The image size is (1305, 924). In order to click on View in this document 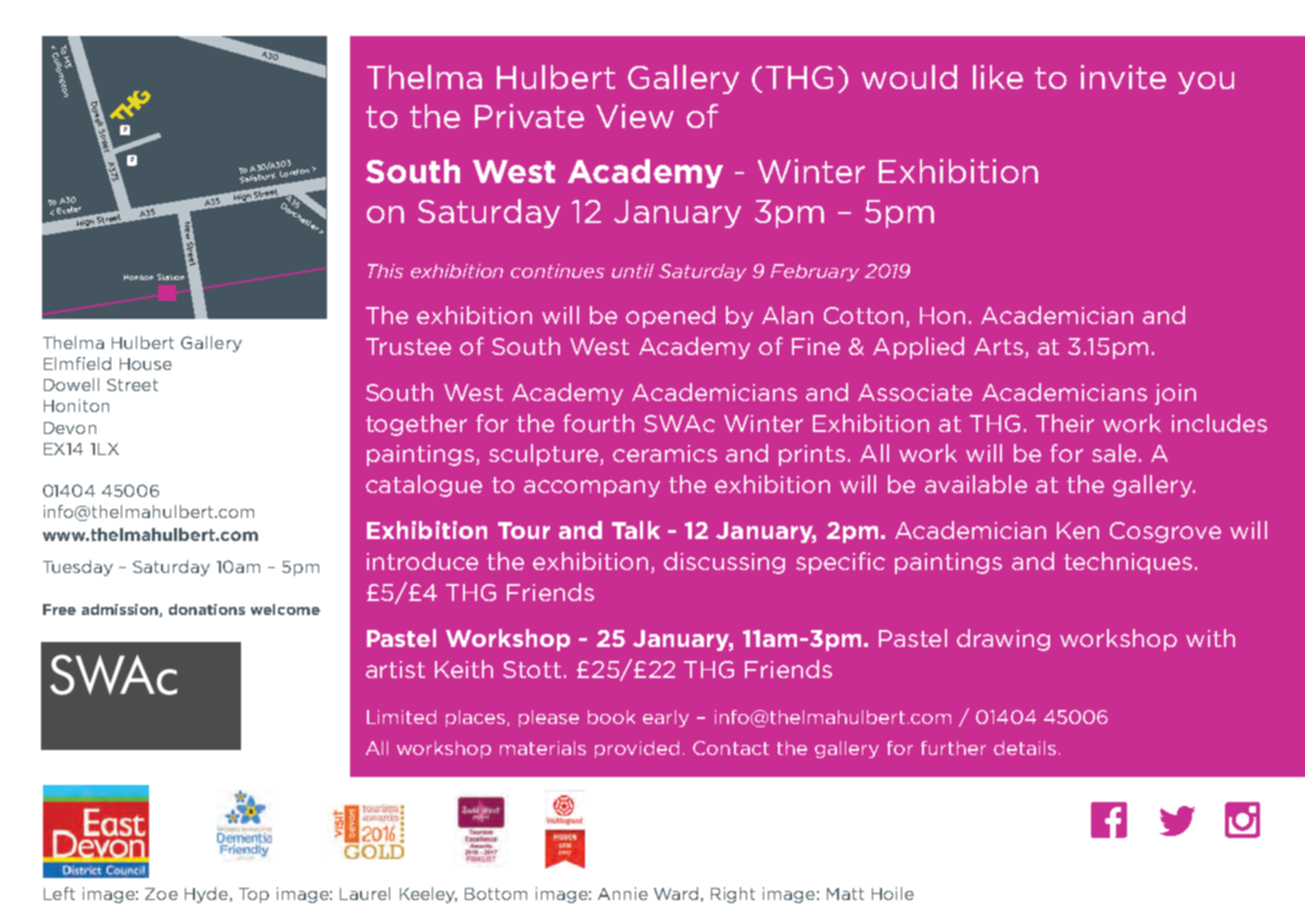, I will do `click(635, 116)`.
